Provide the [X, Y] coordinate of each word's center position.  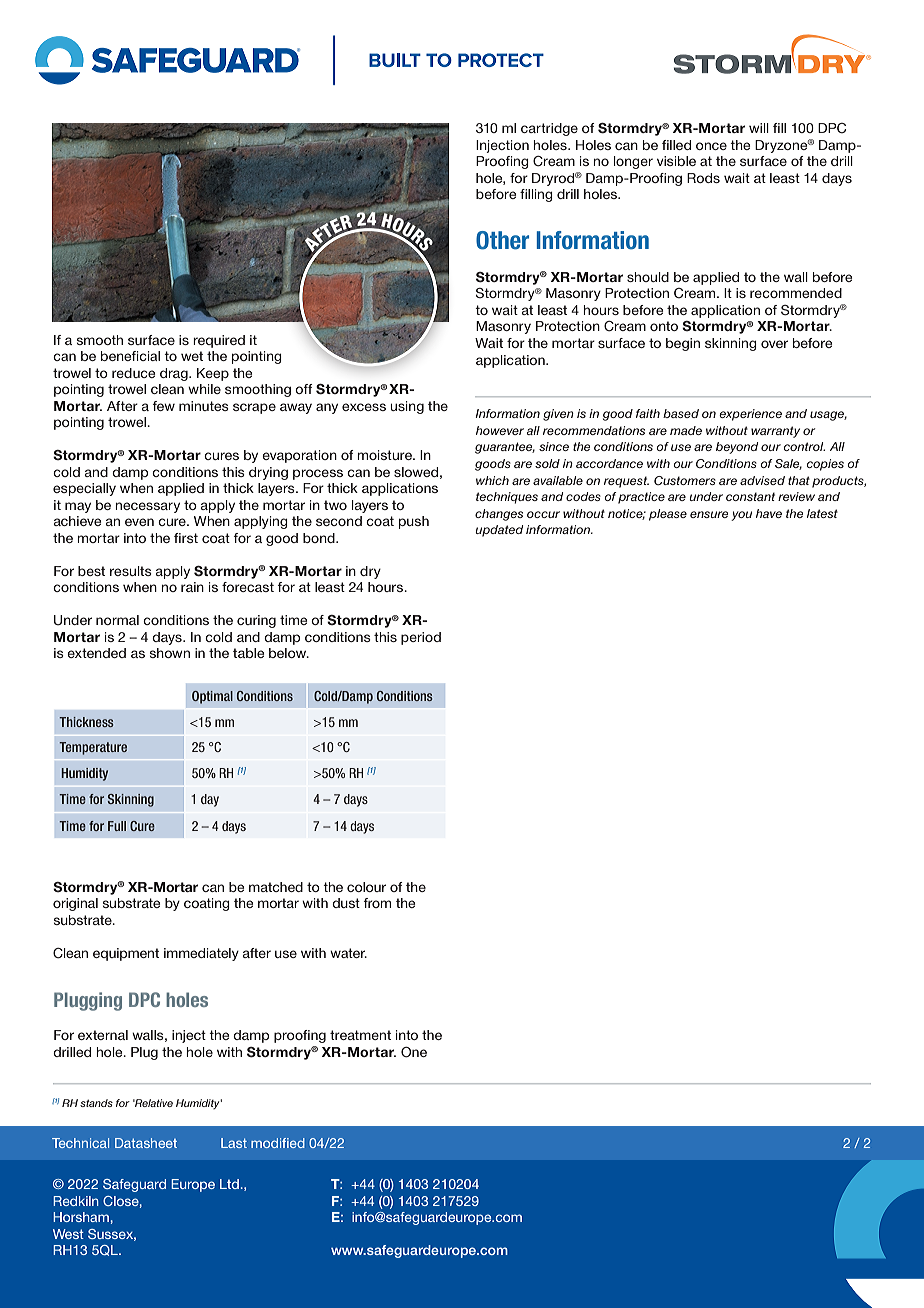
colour [366, 887]
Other [502, 240]
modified [278, 1143]
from [377, 903]
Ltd [229, 1184]
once [711, 146]
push [414, 522]
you [741, 516]
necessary [147, 507]
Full [117, 826]
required [219, 341]
